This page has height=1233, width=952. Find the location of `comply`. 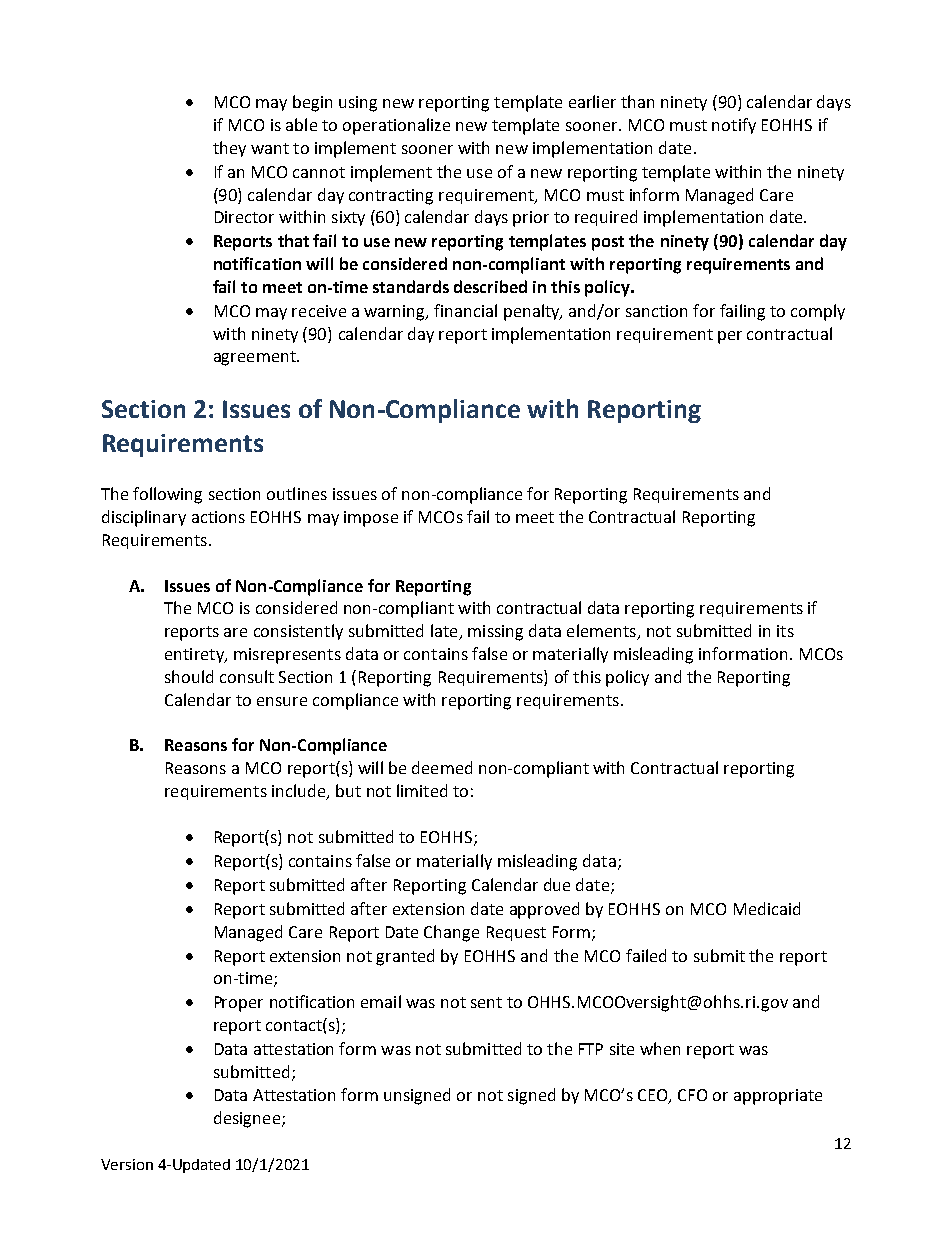

comply is located at coordinates (818, 312).
